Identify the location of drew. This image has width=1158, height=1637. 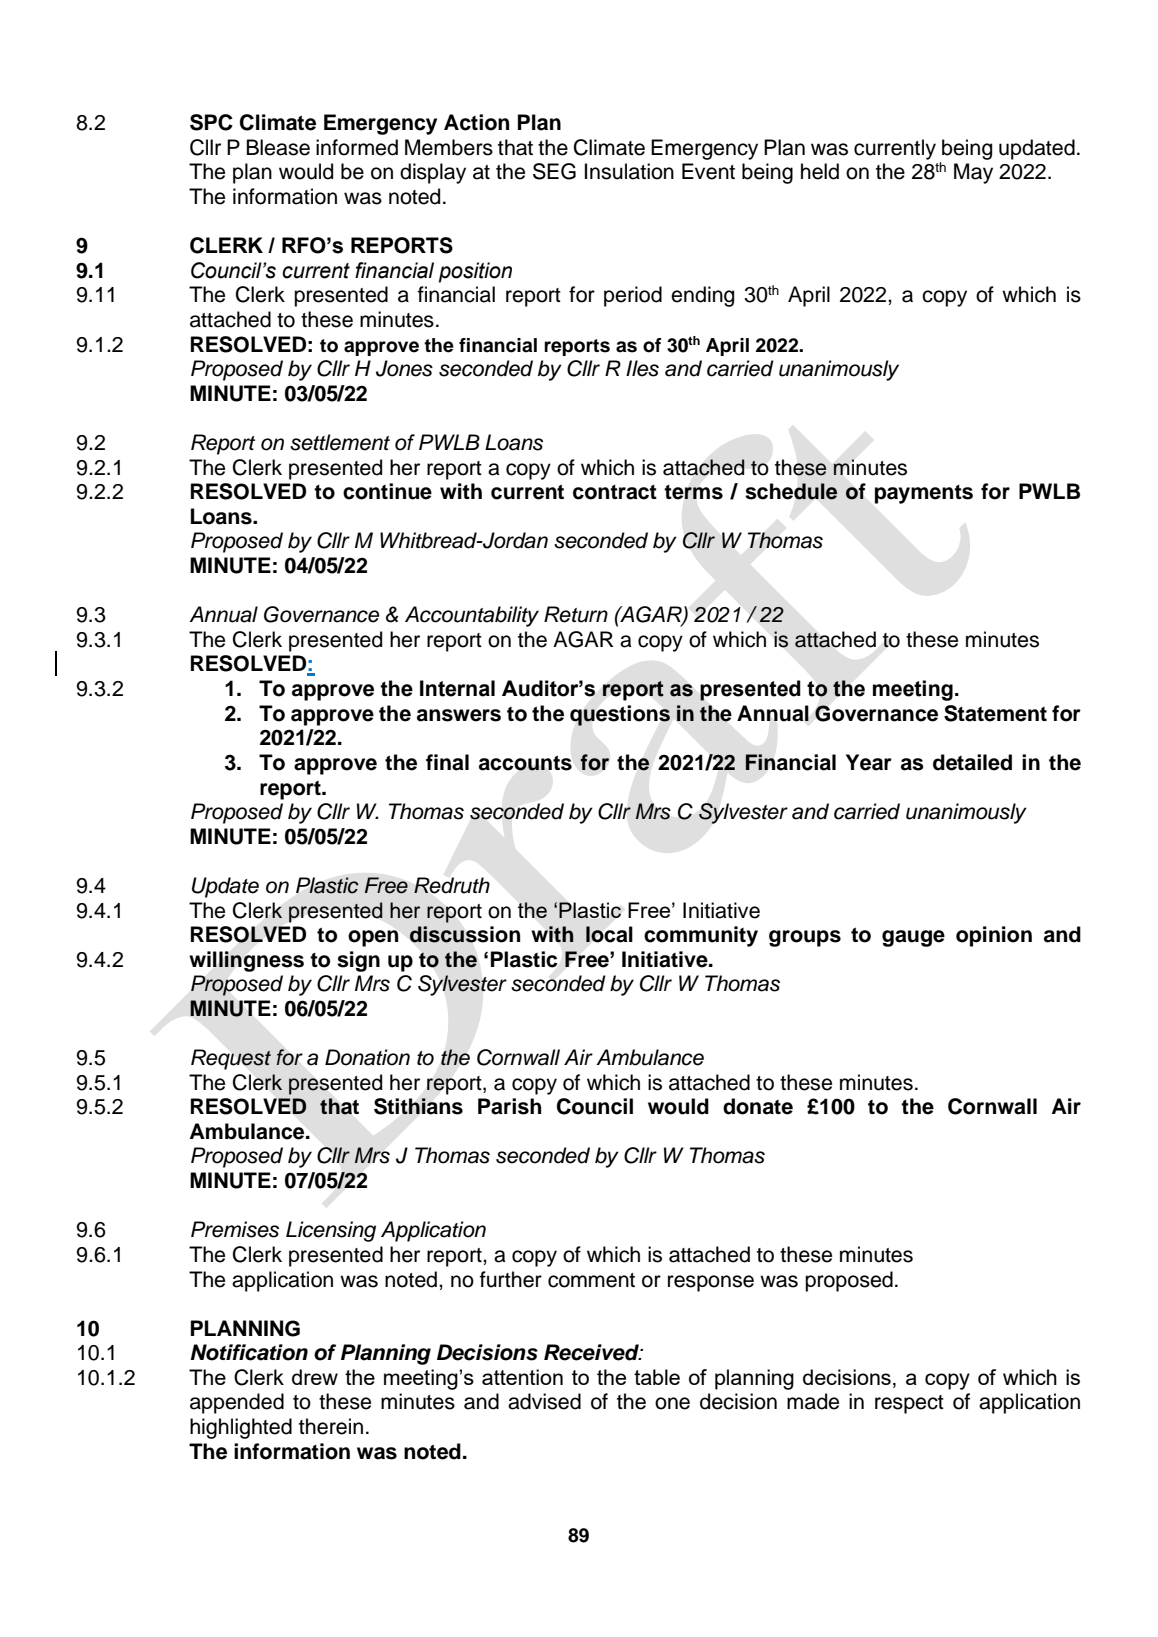
(315, 1377).
